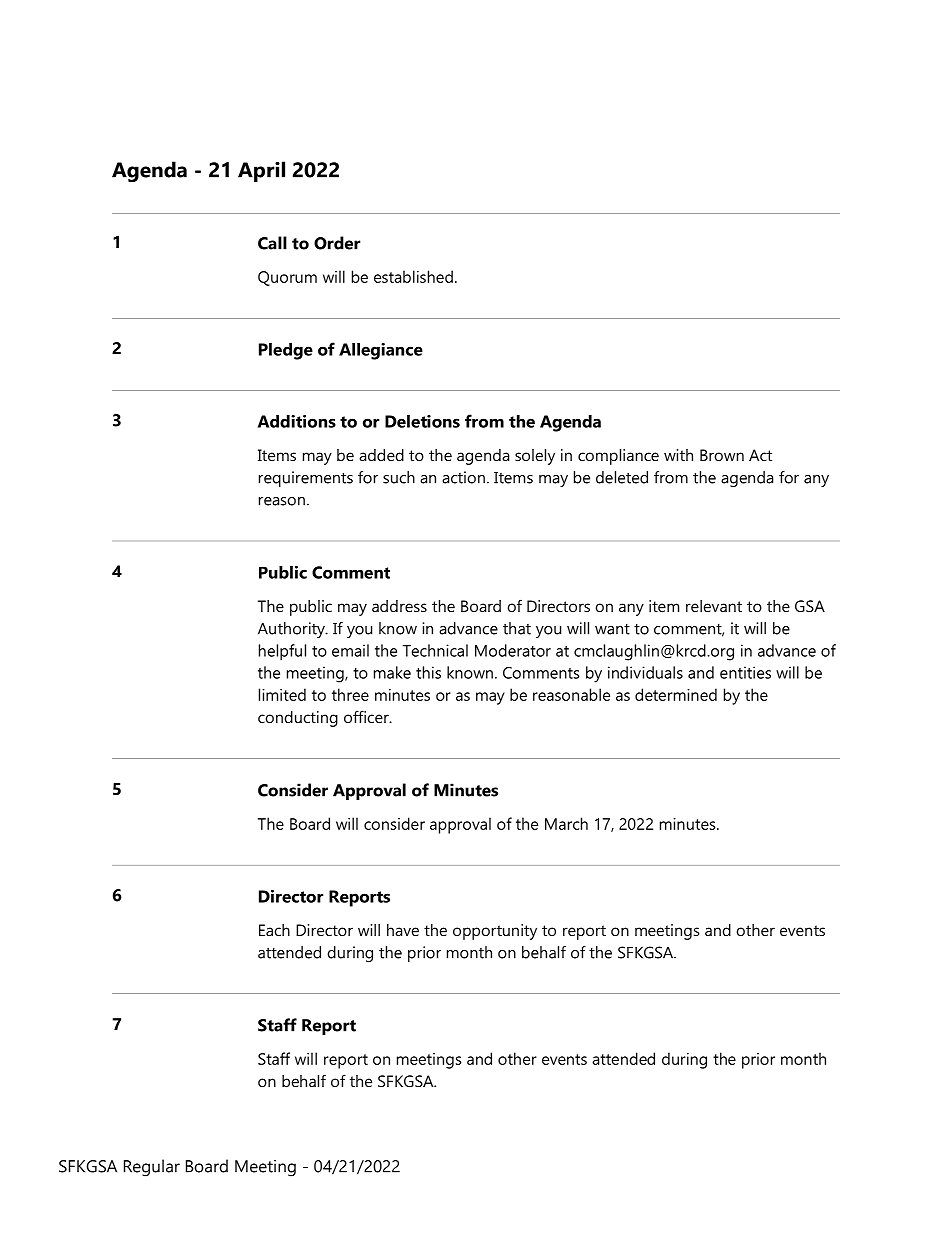 This screenshot has width=952, height=1233. Describe the element at coordinates (274, 930) in the screenshot. I see `Each` at that location.
